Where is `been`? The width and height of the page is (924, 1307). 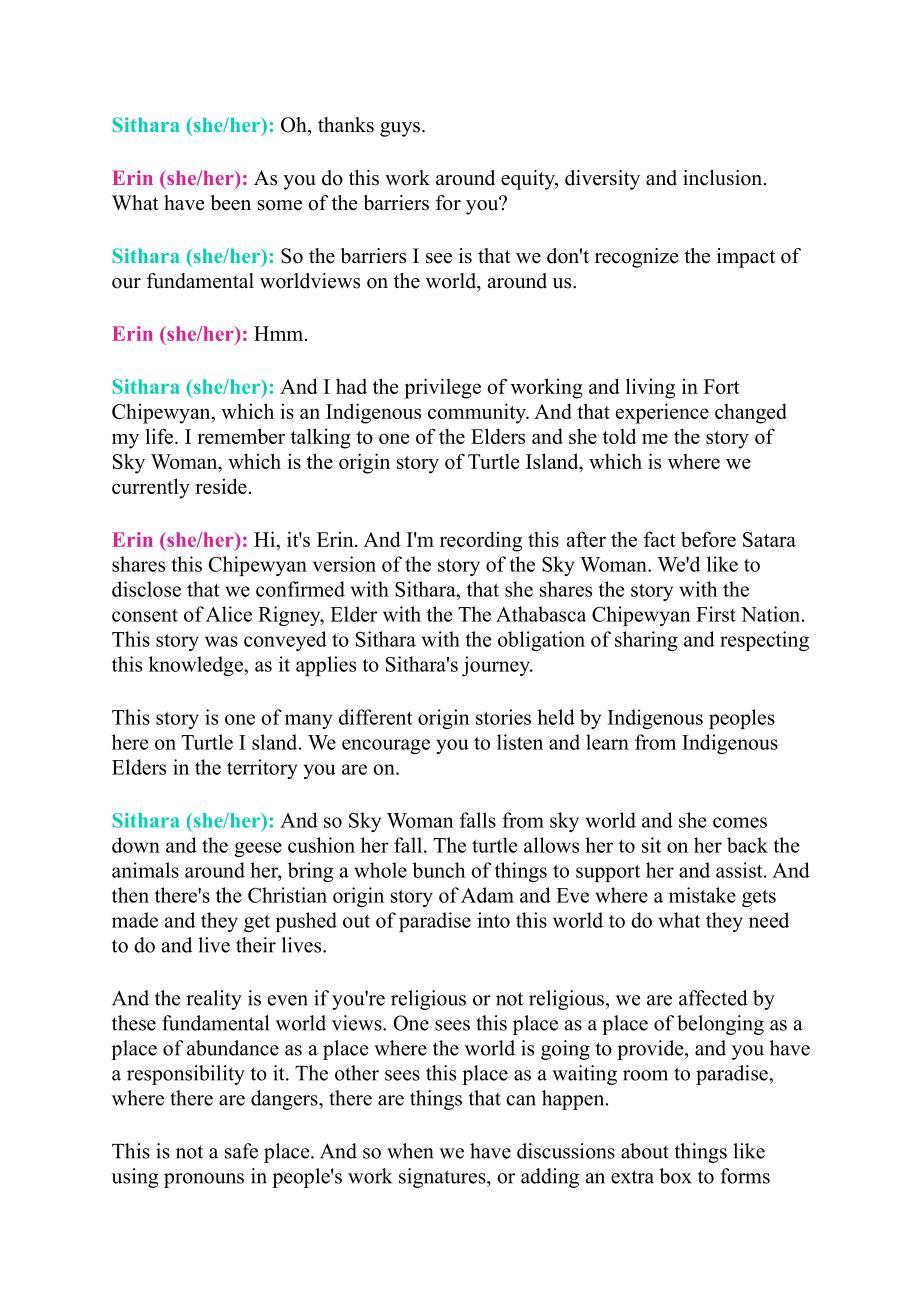 been is located at coordinates (230, 203).
